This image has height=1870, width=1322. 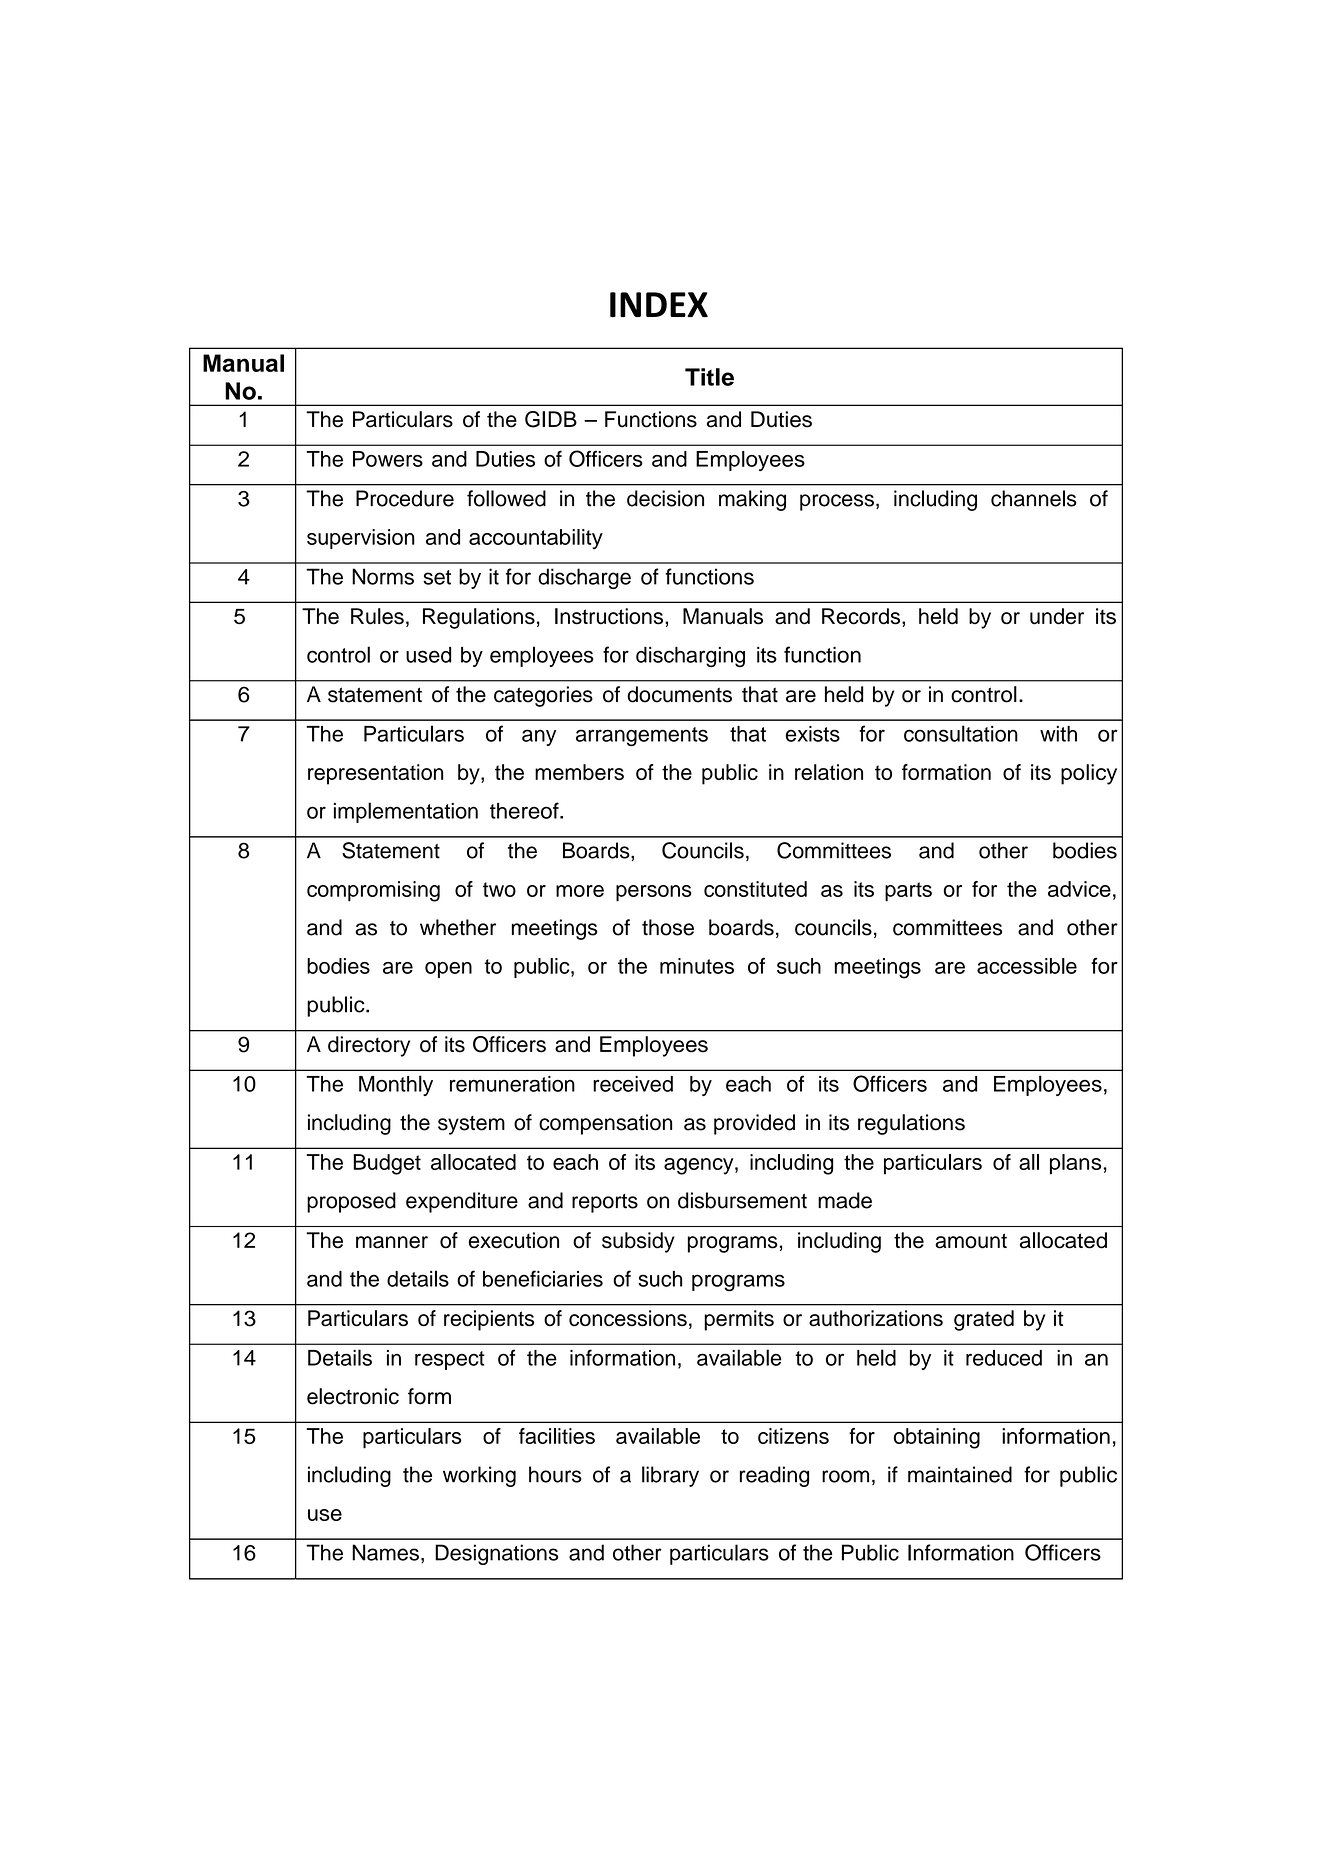 What do you see at coordinates (961, 733) in the image?
I see `consultation` at bounding box center [961, 733].
